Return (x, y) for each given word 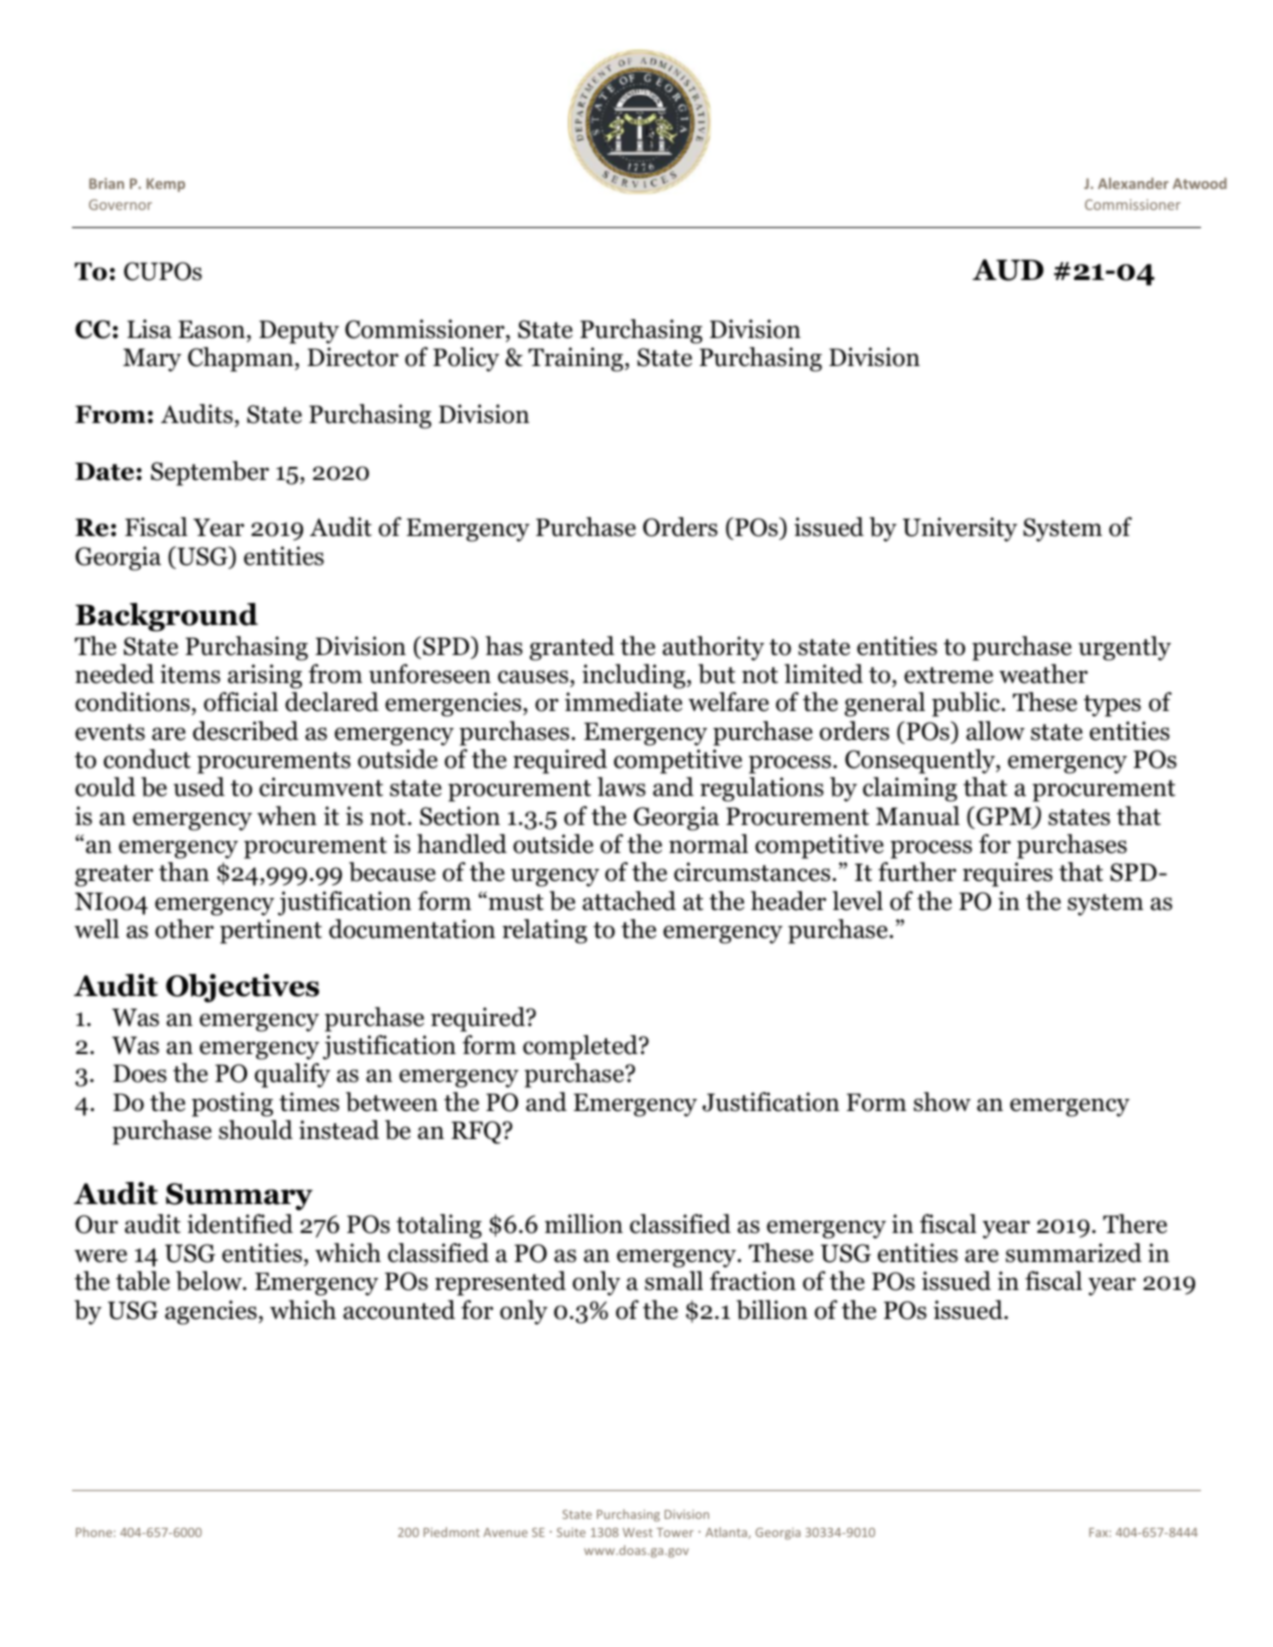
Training (577, 359)
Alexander (1133, 183)
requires (1008, 874)
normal (708, 844)
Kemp (165, 185)
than (184, 872)
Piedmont (452, 1532)
